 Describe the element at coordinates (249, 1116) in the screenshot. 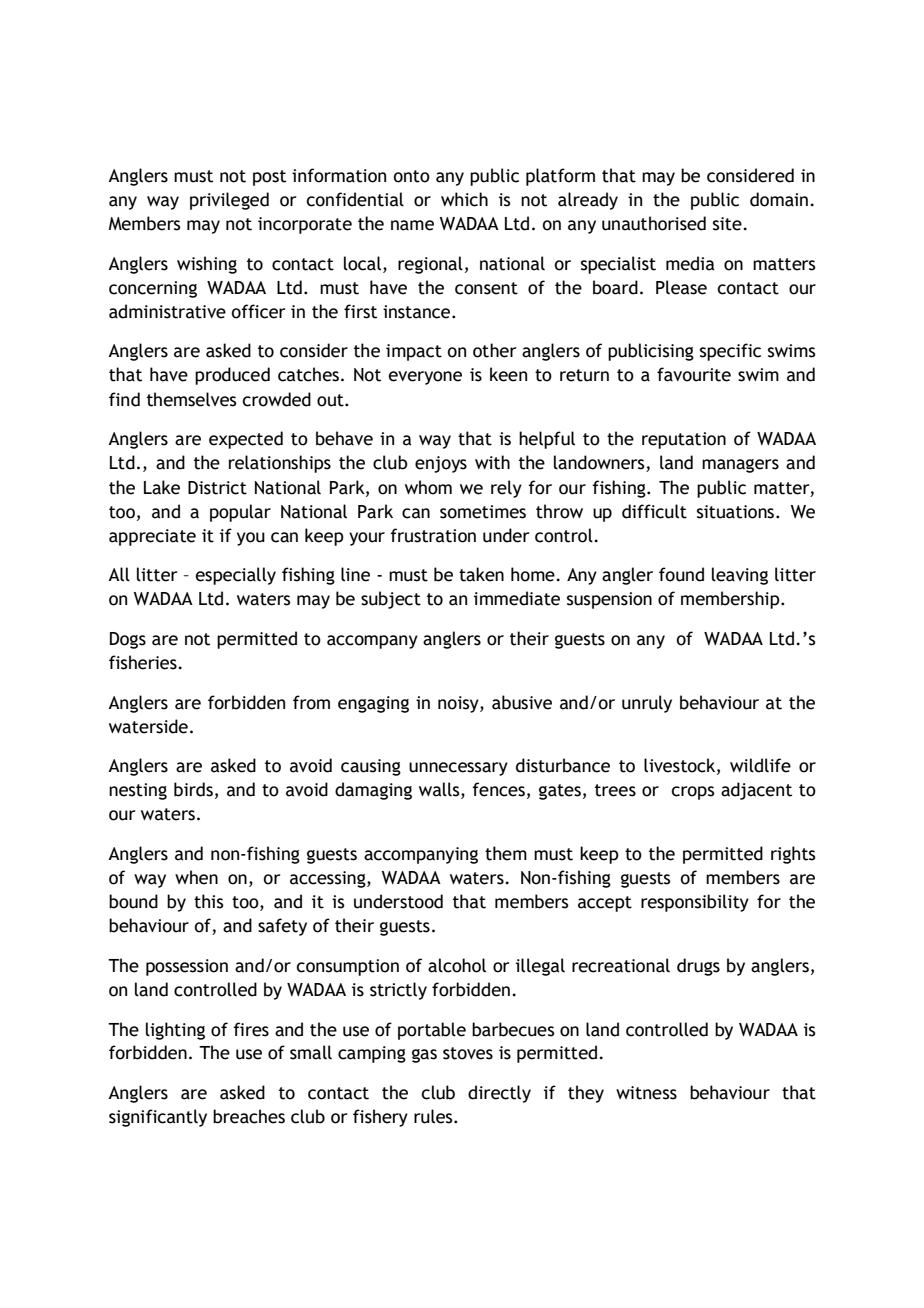

I see `breaches` at that location.
